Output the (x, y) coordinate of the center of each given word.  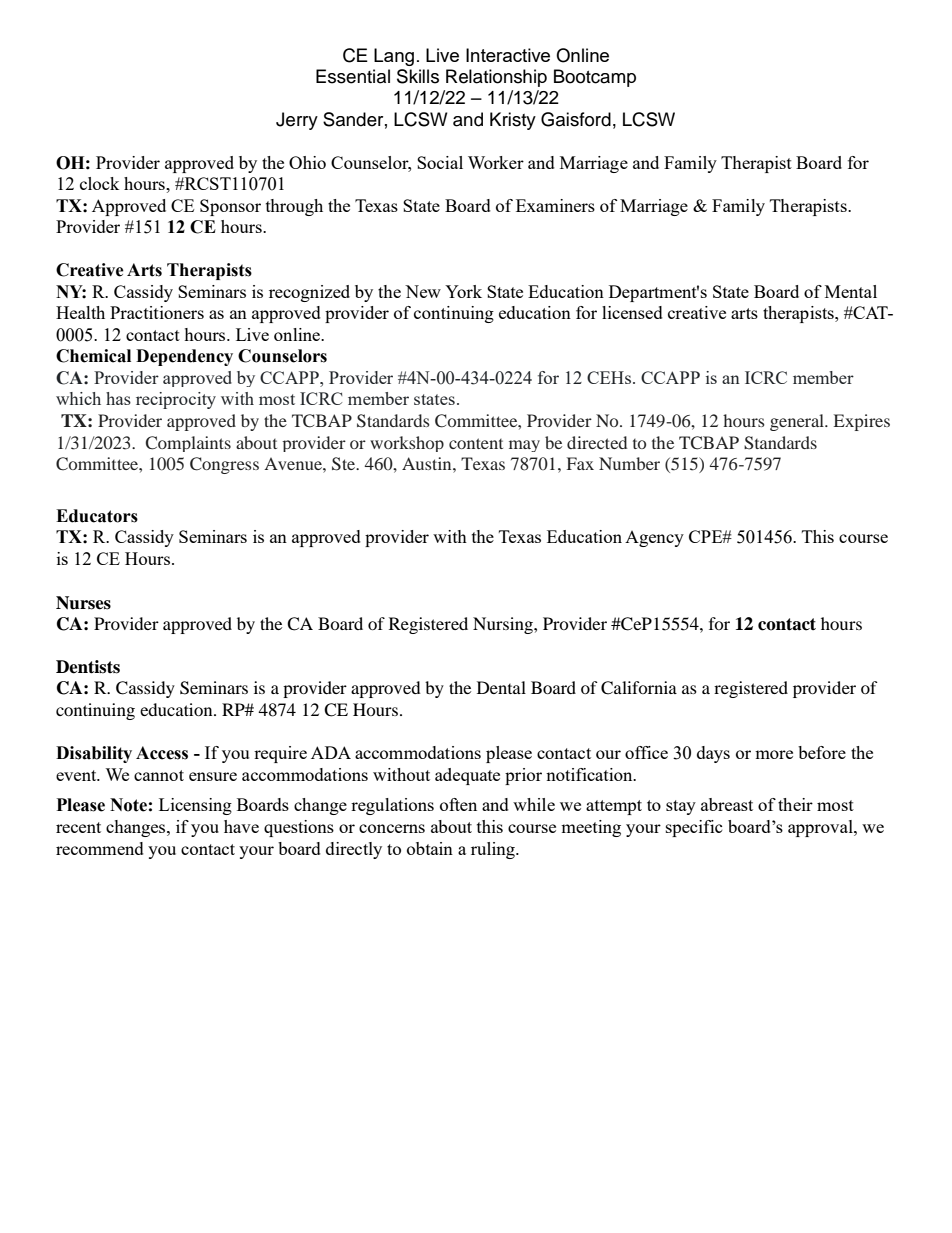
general (798, 422)
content (476, 443)
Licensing (195, 806)
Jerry (297, 121)
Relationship (496, 78)
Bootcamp (595, 78)
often (458, 804)
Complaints (188, 444)
